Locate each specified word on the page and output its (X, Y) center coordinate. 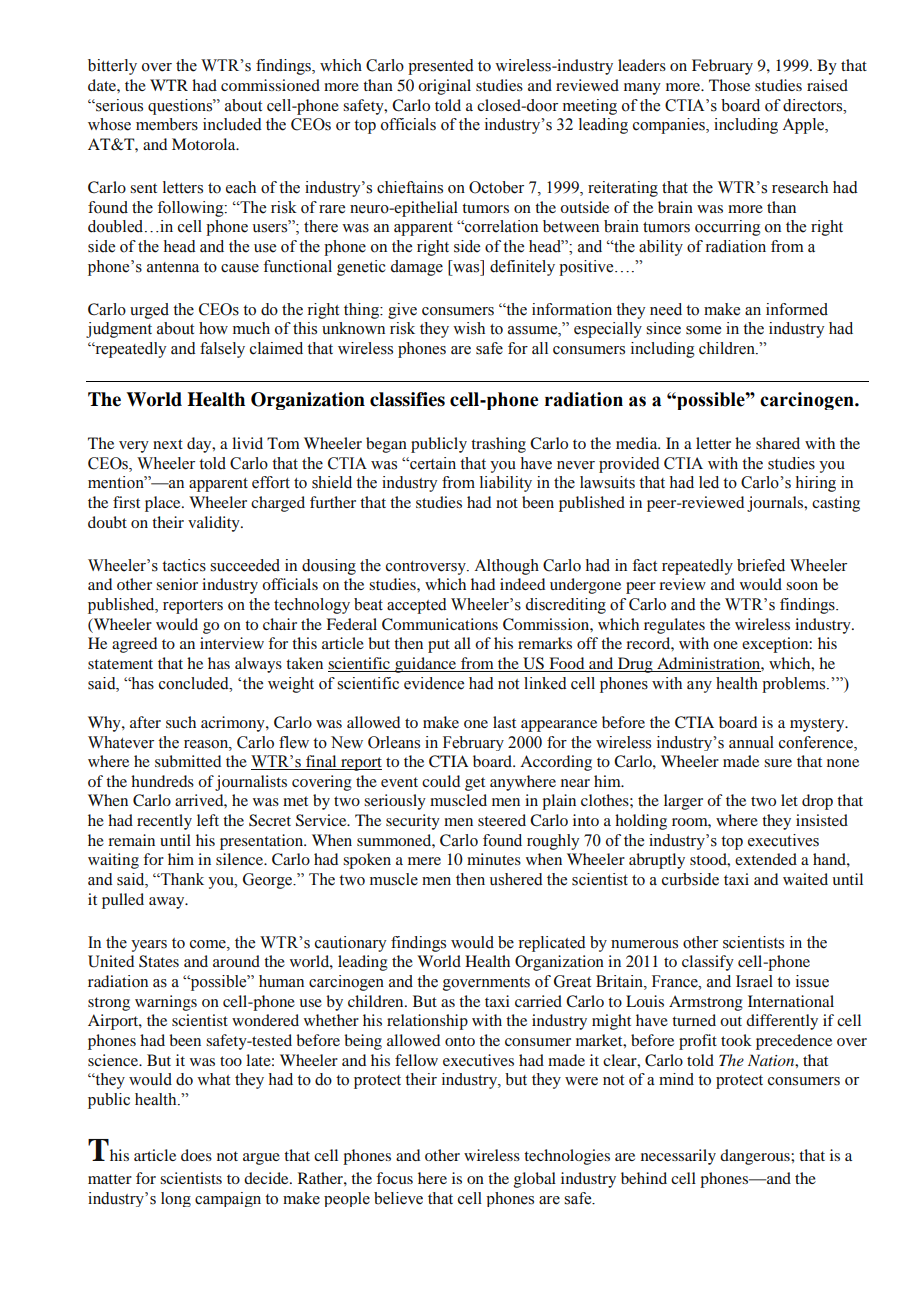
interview (232, 643)
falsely (222, 350)
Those (729, 85)
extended (766, 859)
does (196, 1155)
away (168, 903)
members (167, 124)
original (444, 87)
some (703, 330)
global (535, 1180)
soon (802, 586)
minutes (494, 859)
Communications (440, 624)
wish (469, 328)
